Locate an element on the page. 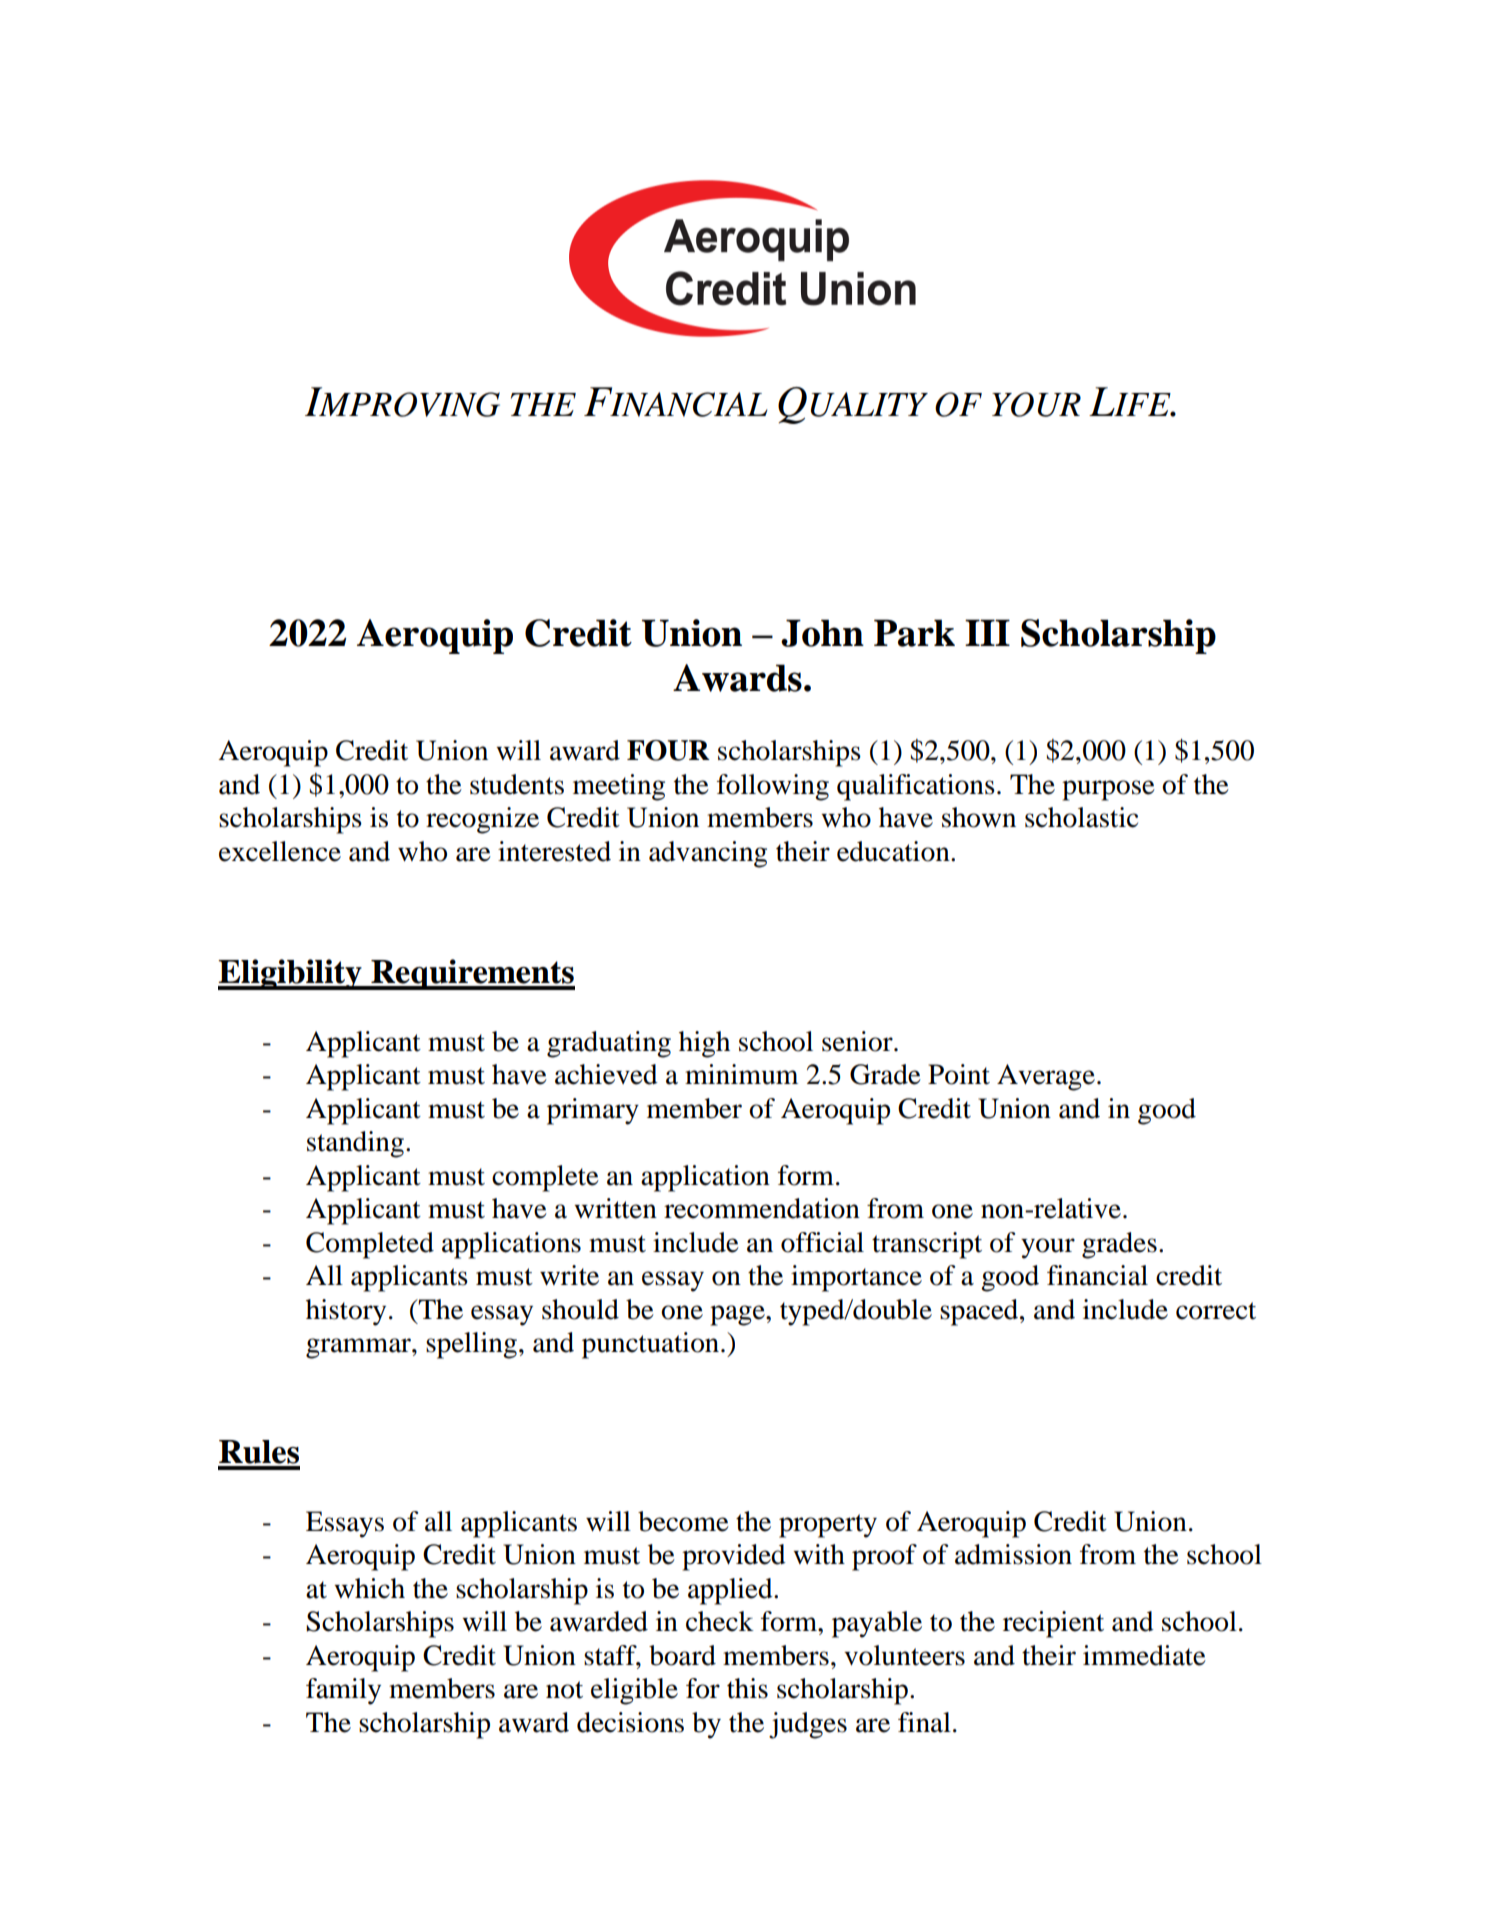  III is located at coordinates (987, 632).
